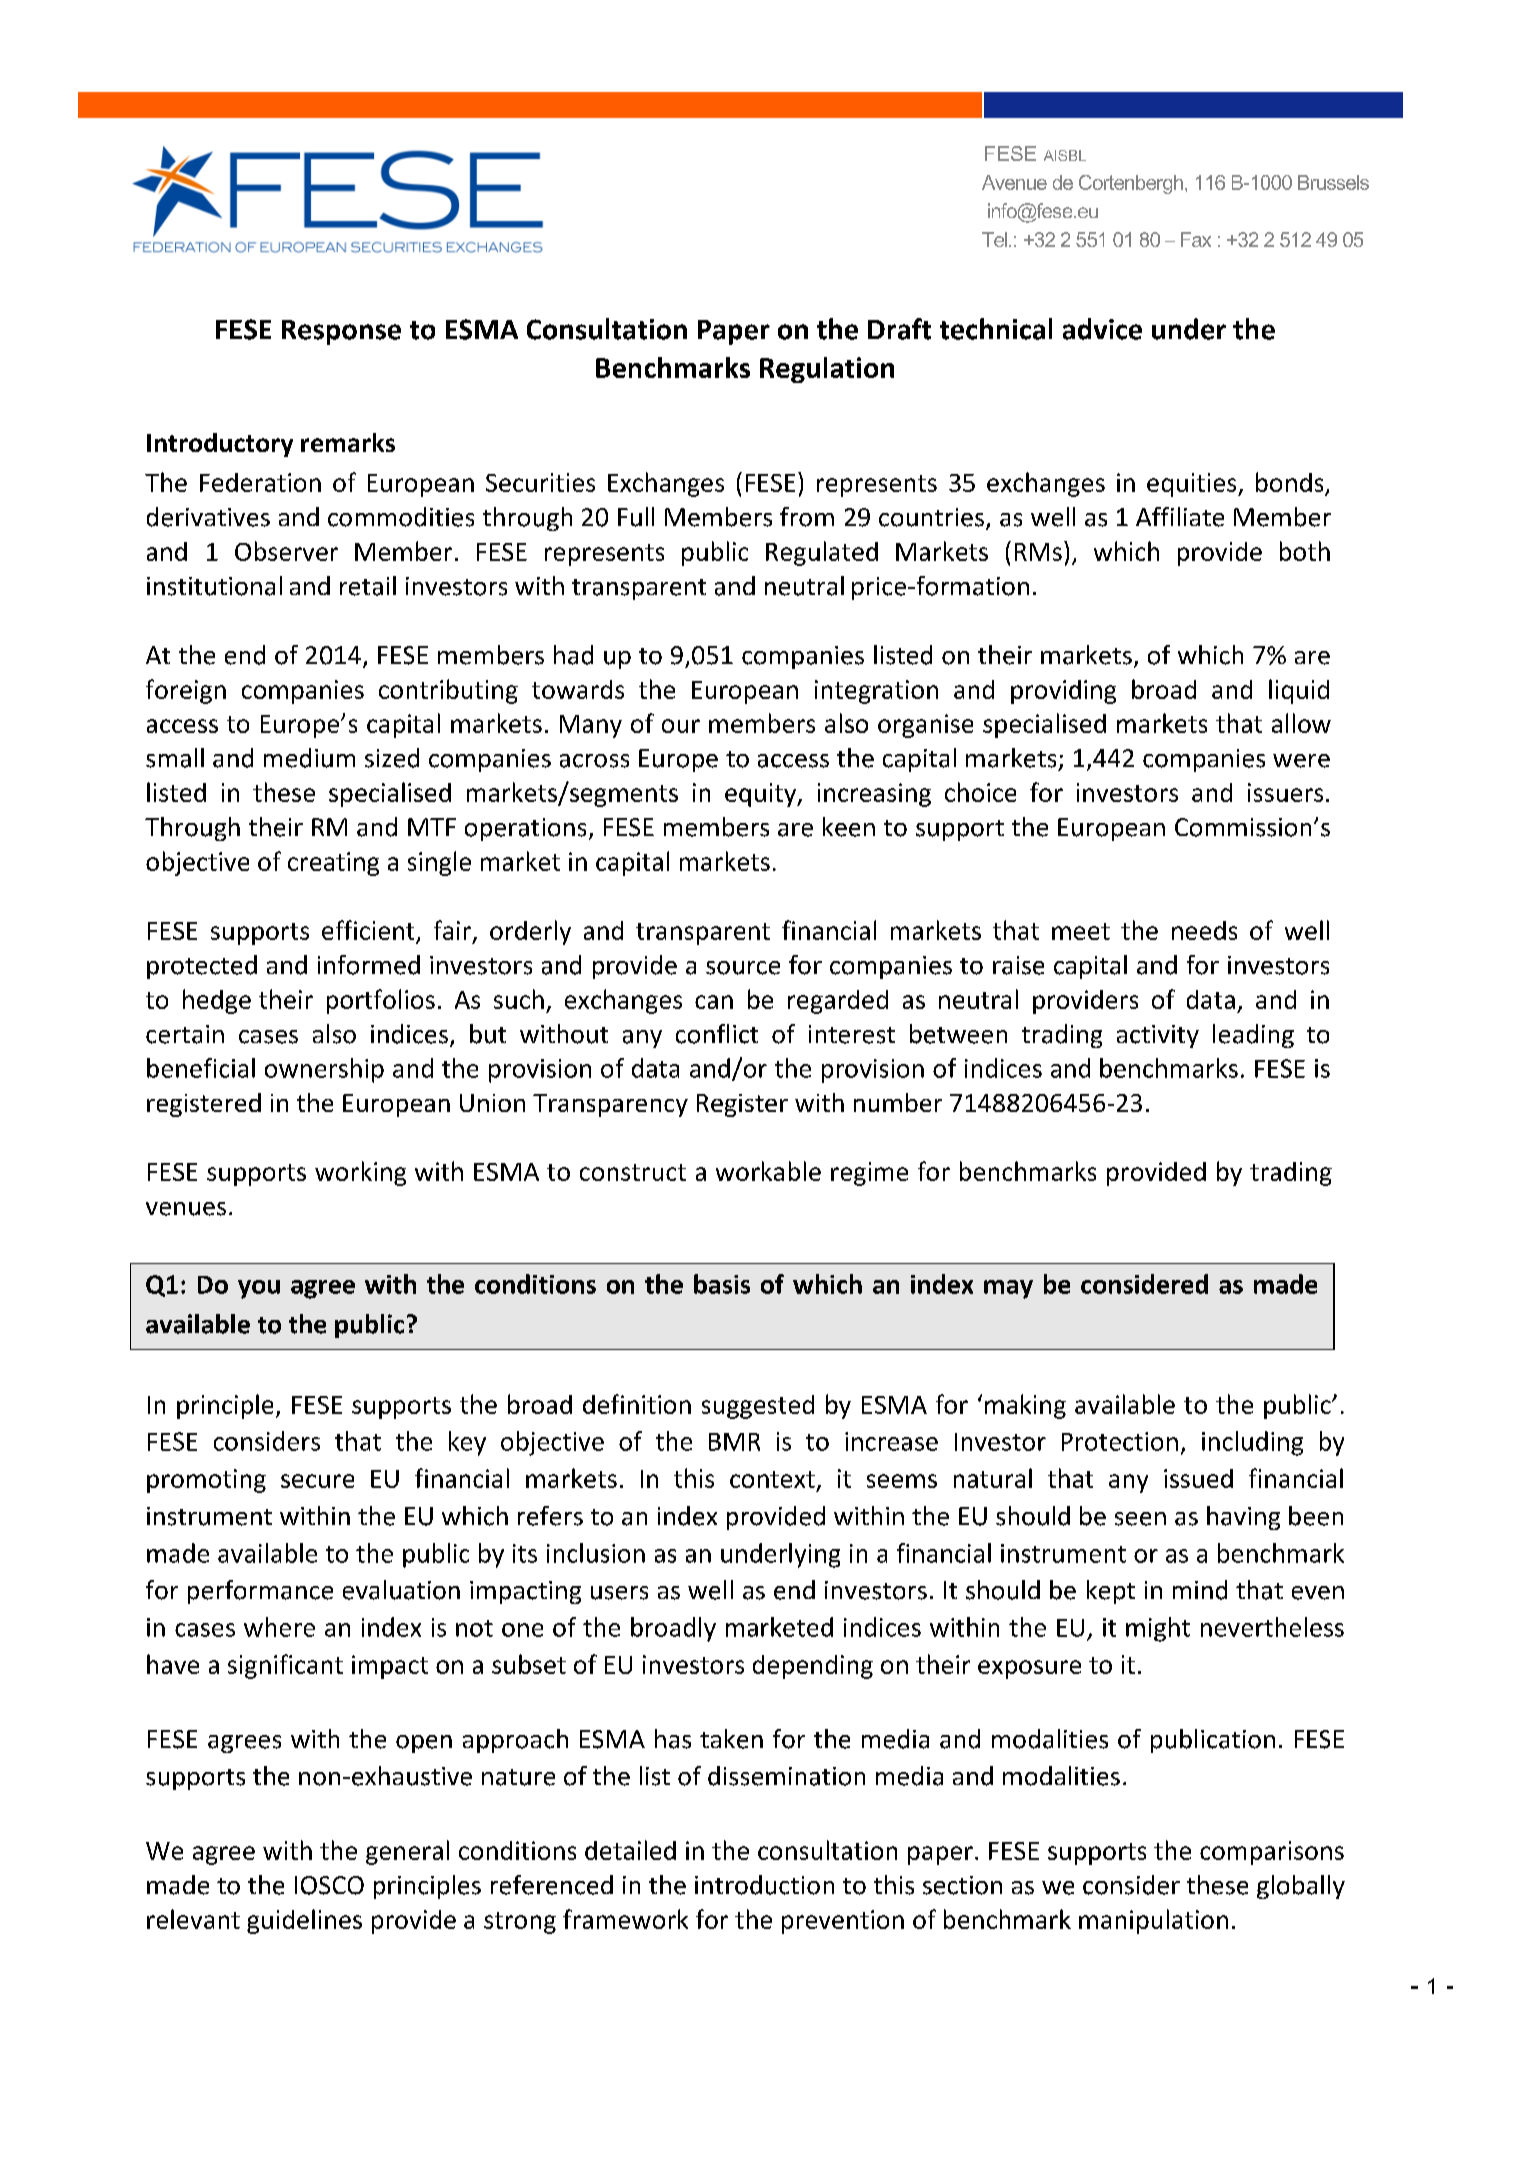  Describe the element at coordinates (1196, 239) in the page. I see `Fax` at that location.
